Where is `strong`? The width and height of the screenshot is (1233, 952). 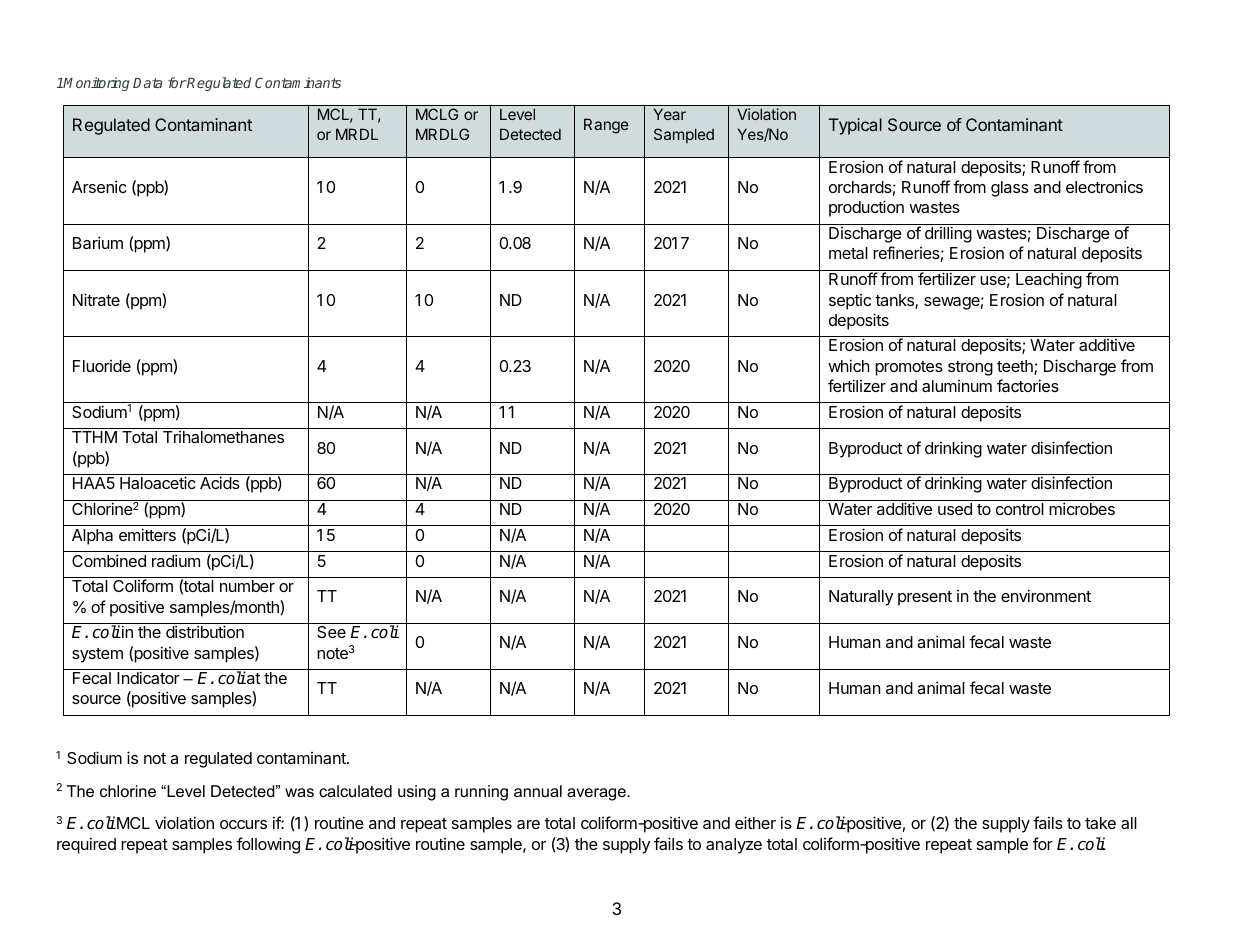
strong is located at coordinates (970, 368).
